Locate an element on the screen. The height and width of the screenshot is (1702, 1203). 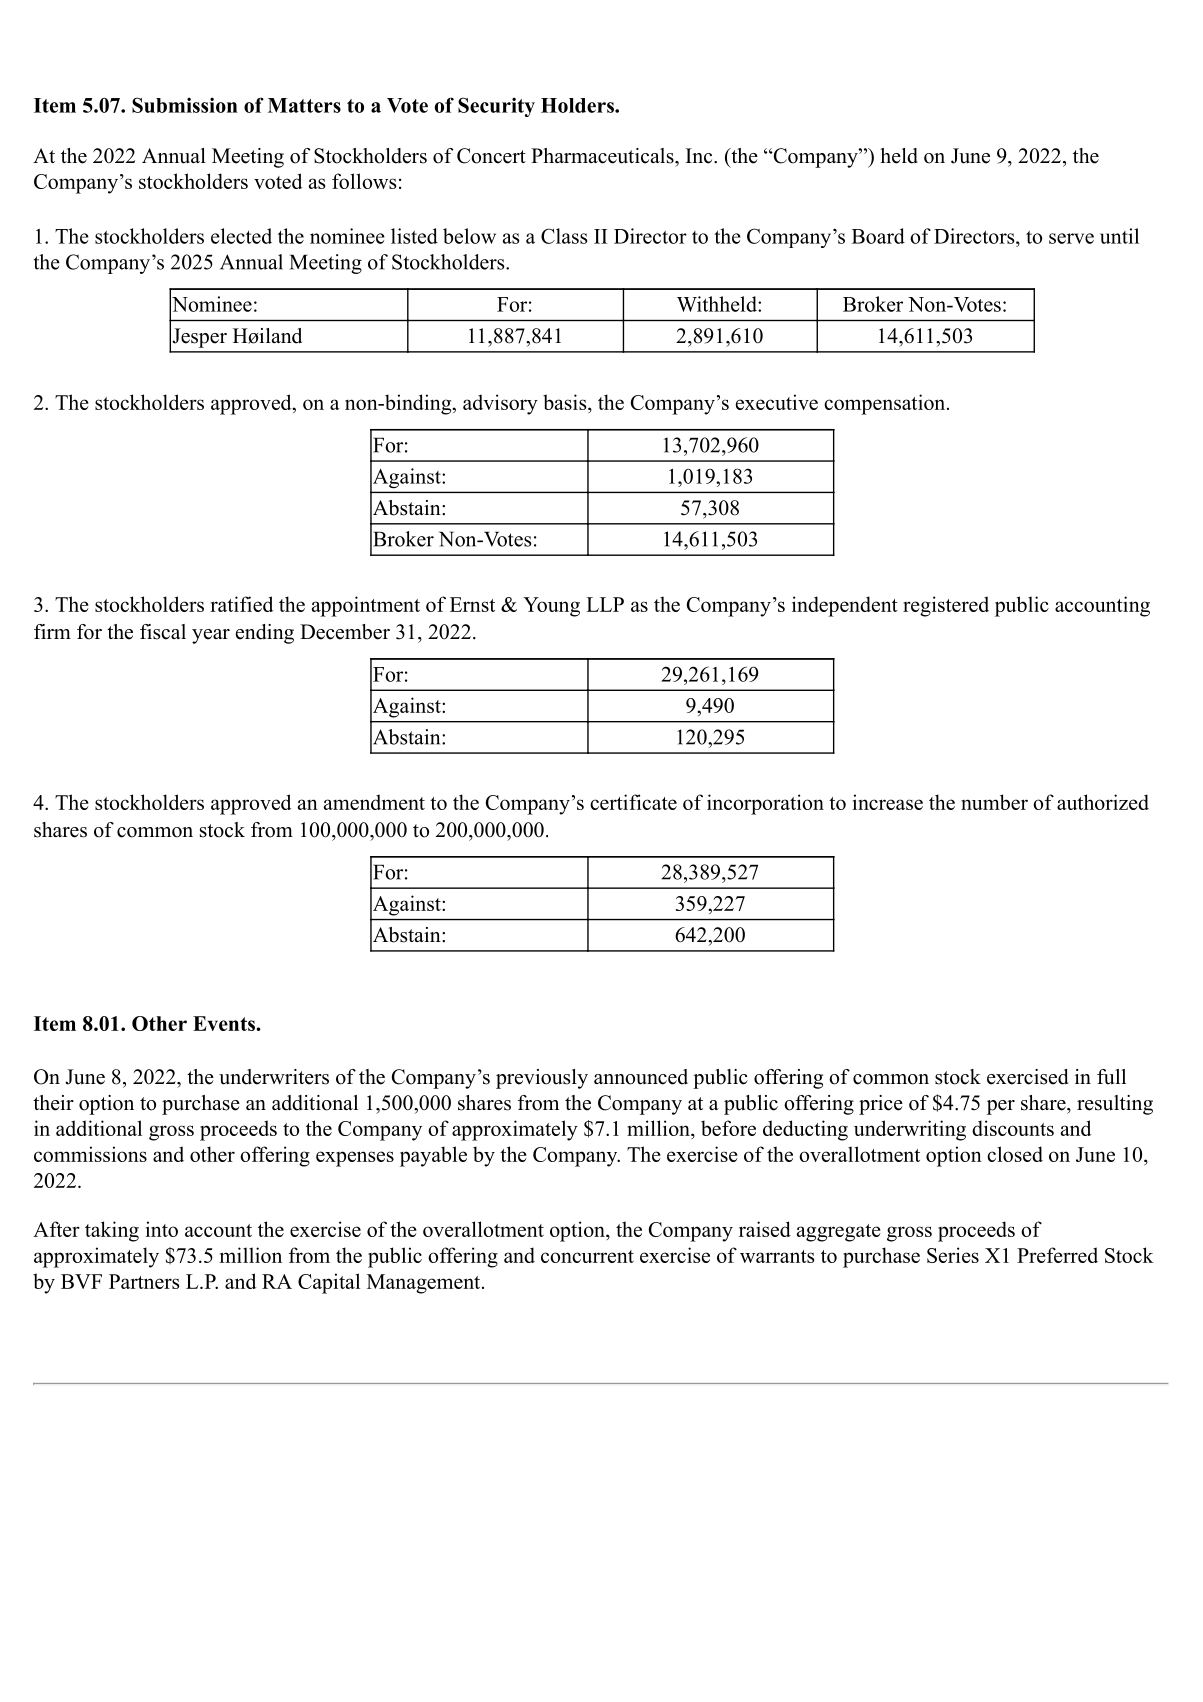
serve is located at coordinates (1071, 238).
